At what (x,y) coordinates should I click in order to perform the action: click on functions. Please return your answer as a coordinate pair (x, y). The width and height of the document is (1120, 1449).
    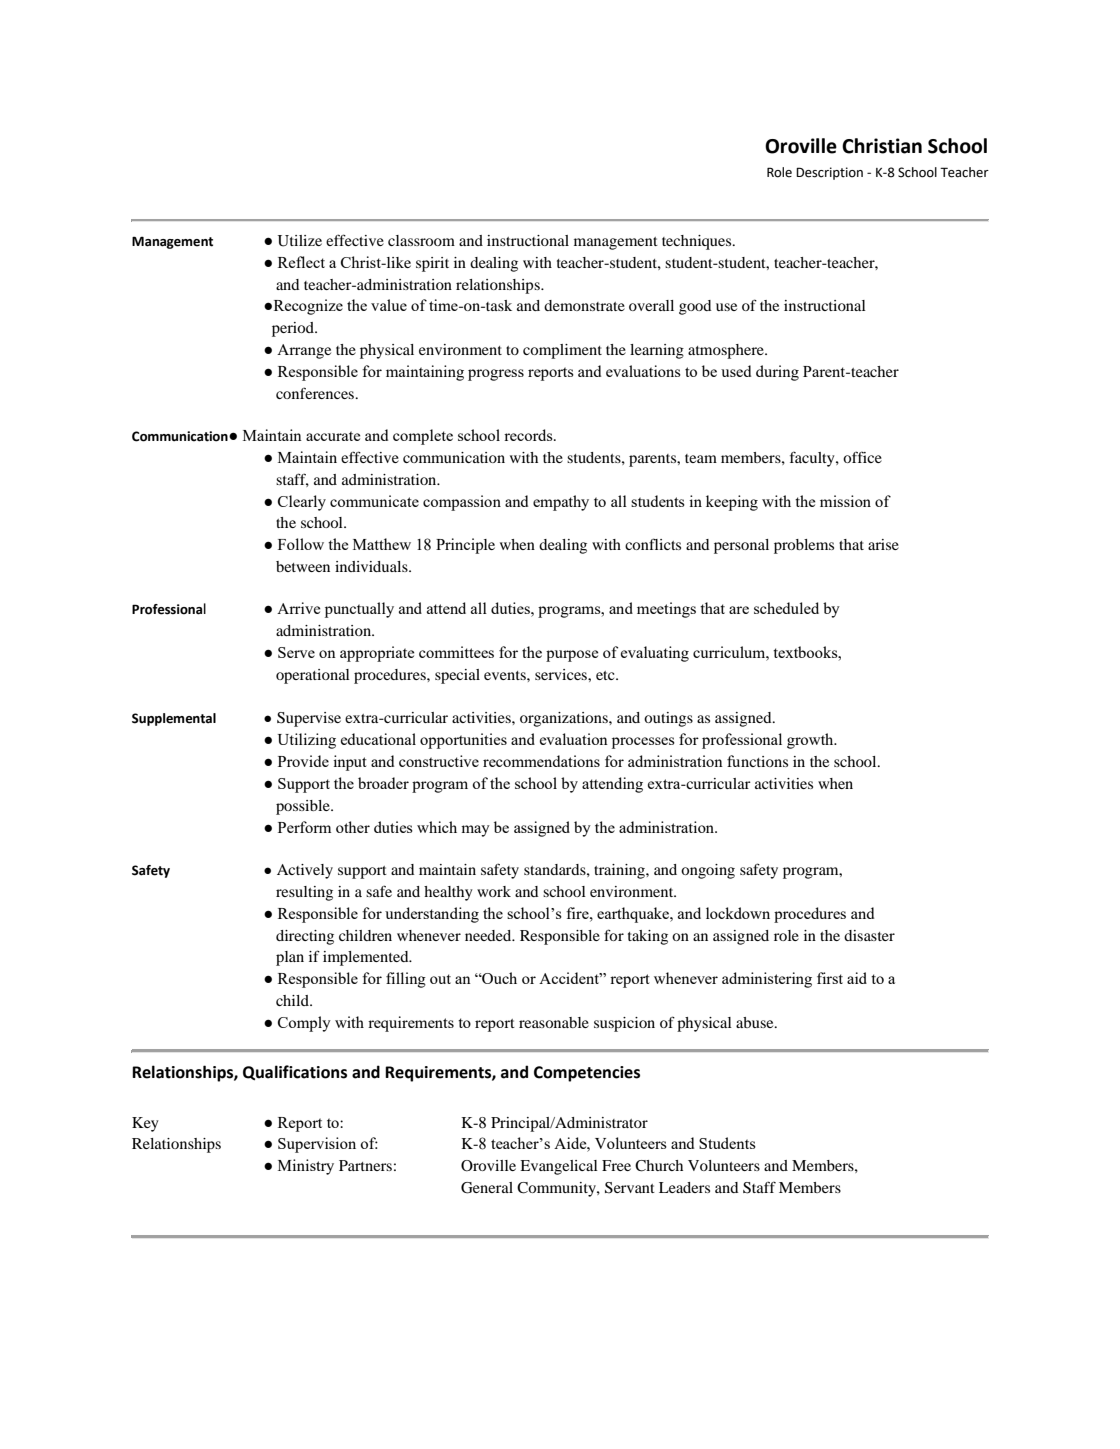
    Looking at the image, I should click on (757, 761).
